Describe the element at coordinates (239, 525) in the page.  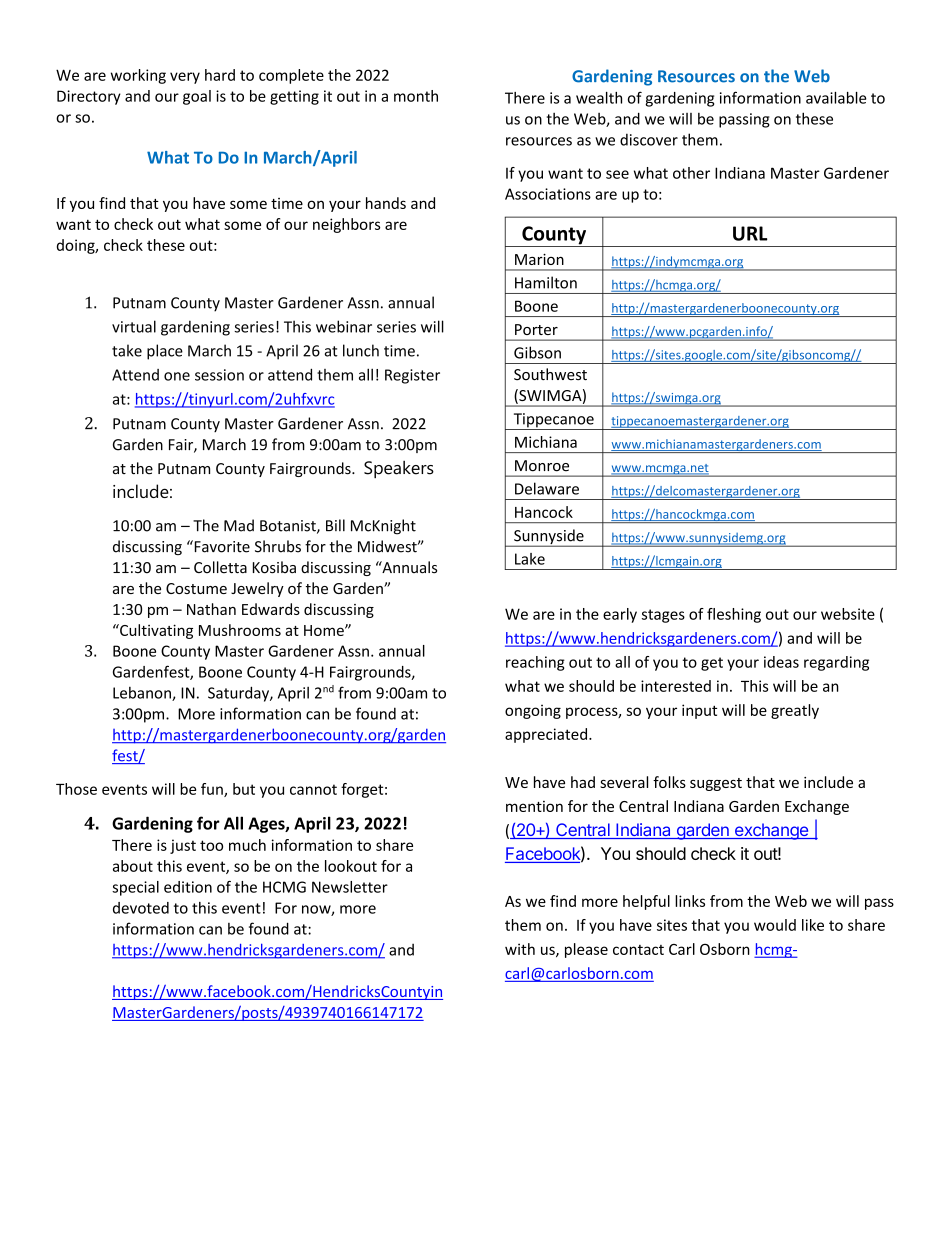
I see `Mad` at that location.
